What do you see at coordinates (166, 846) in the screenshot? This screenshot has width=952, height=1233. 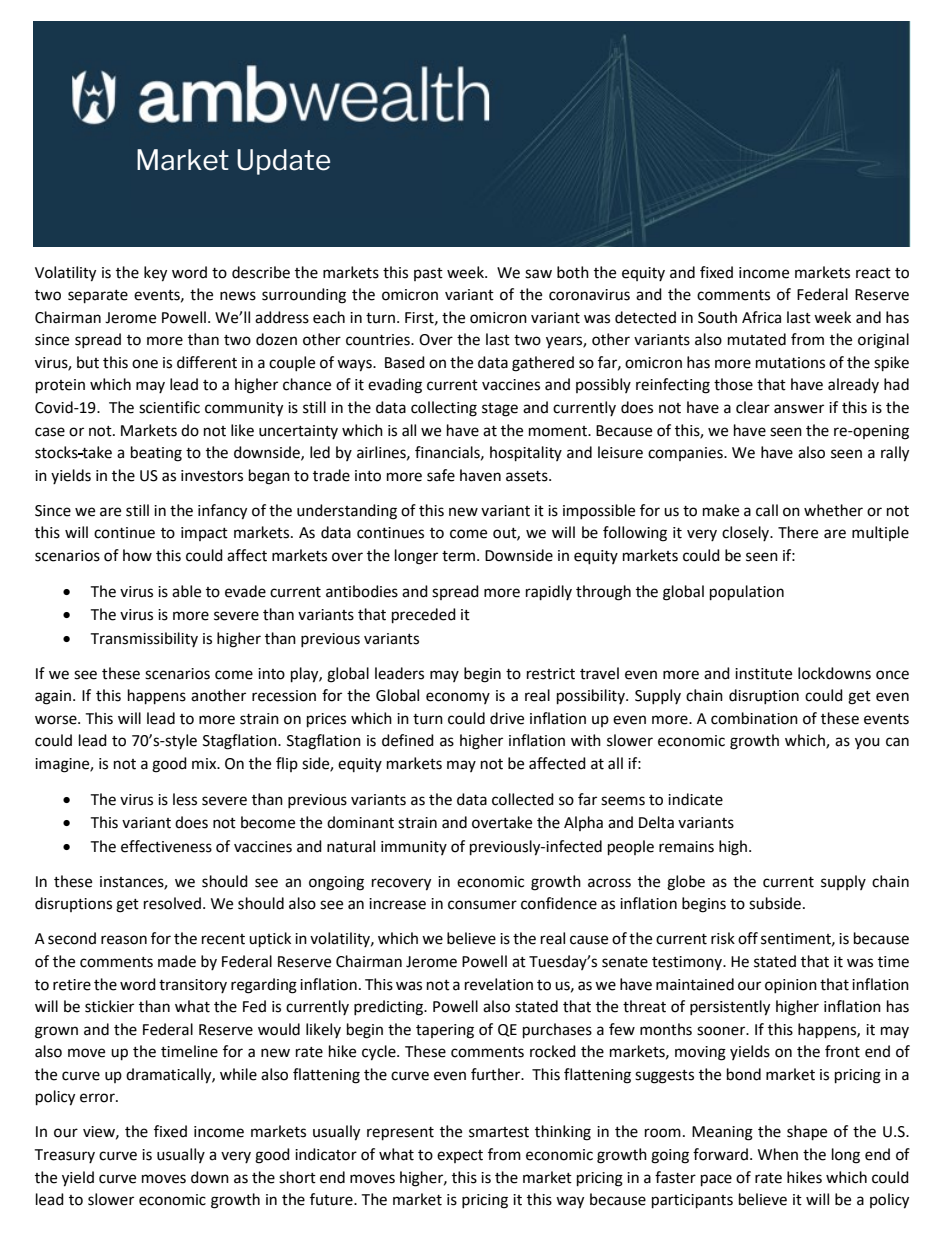 I see `effectiveness` at bounding box center [166, 846].
